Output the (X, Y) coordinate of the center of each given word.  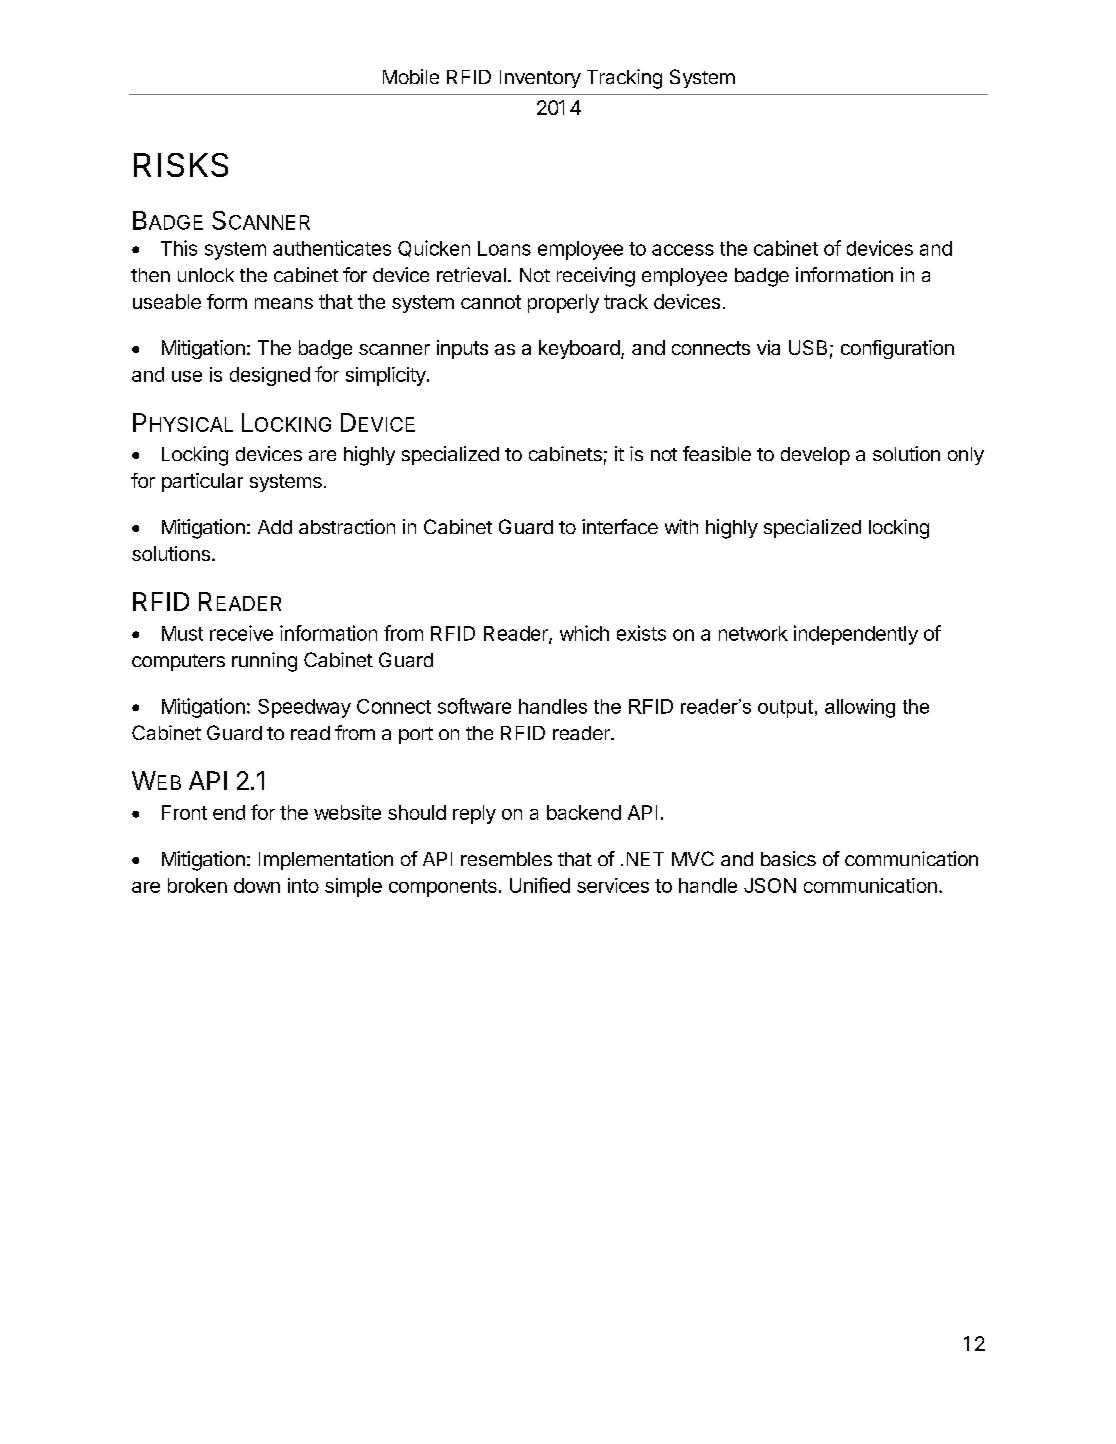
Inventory (540, 79)
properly (563, 303)
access (683, 250)
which (584, 633)
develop (815, 456)
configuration (897, 349)
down (257, 885)
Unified (540, 885)
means (284, 303)
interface (620, 526)
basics (788, 858)
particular (202, 482)
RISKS (181, 165)
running (264, 662)
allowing (860, 708)
